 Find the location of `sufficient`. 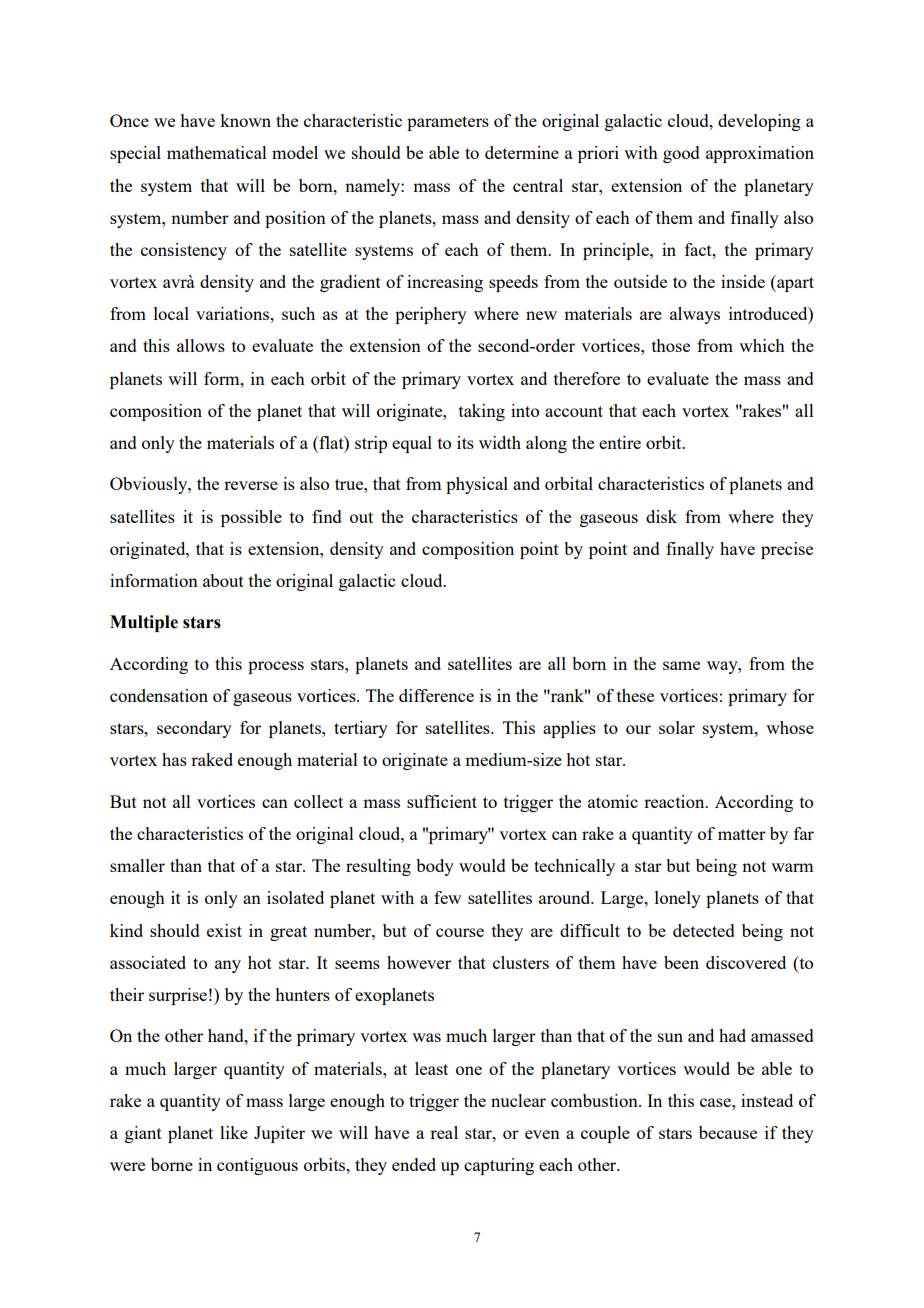

sufficient is located at coordinates (442, 801).
